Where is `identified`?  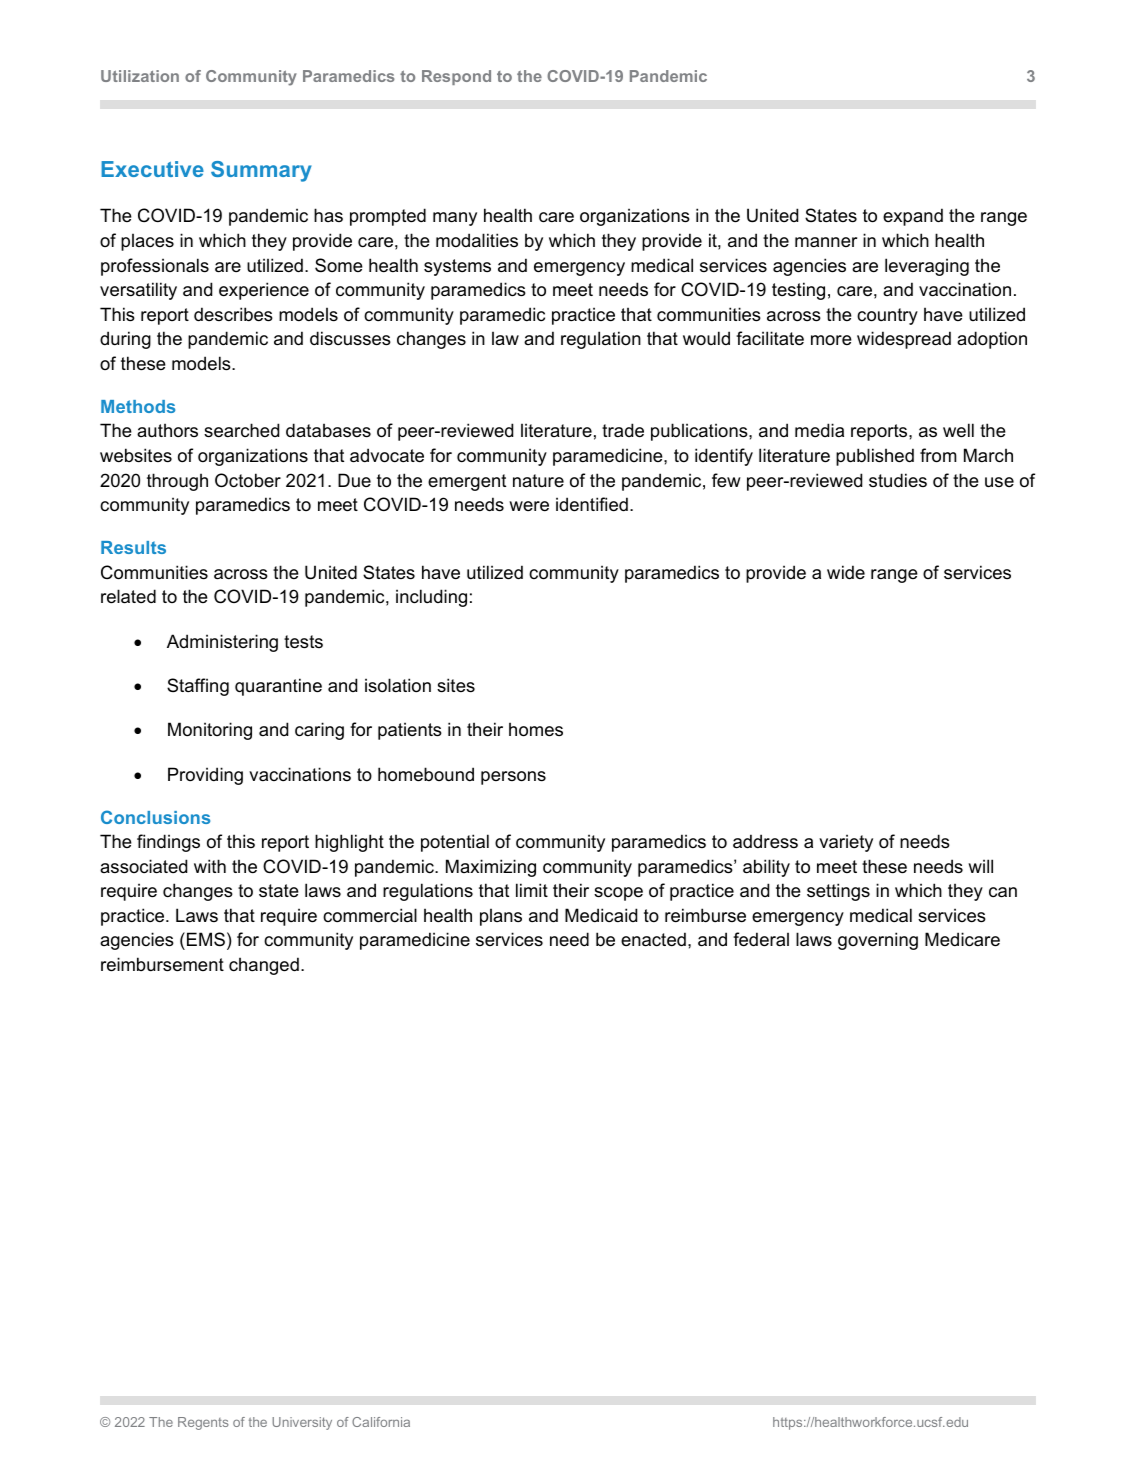
identified is located at coordinates (592, 504).
